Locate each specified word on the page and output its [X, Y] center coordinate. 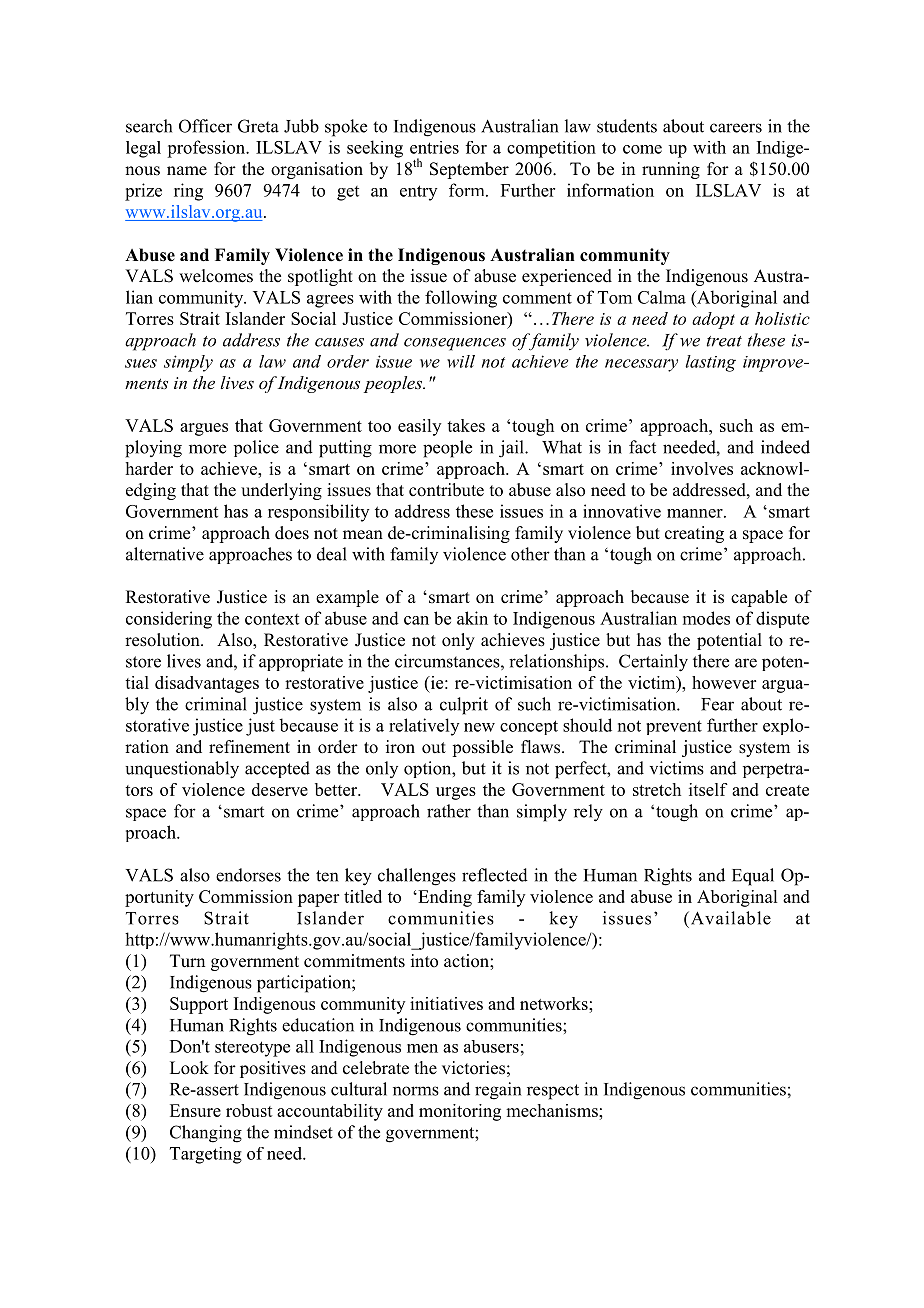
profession [207, 149]
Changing [206, 1134]
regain [498, 1091]
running [671, 170]
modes [706, 618]
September [469, 170]
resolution [163, 640]
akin [472, 618]
